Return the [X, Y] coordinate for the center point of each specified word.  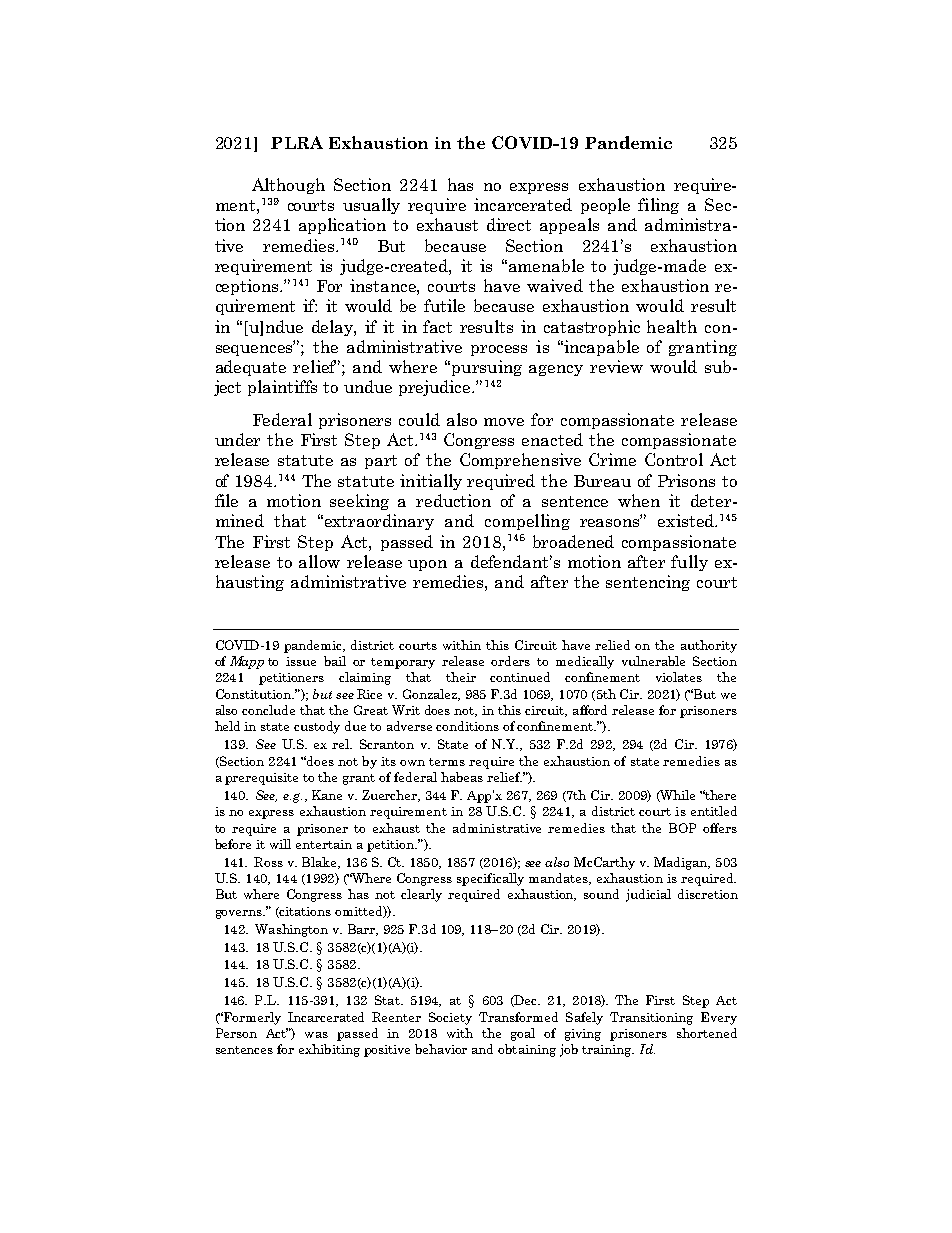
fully [689, 563]
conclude [268, 710]
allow [319, 561]
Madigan [682, 863]
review [616, 366]
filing [658, 206]
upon [427, 565]
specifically [490, 879]
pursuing [485, 368]
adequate [251, 368]
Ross [268, 862]
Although [288, 186]
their [461, 677]
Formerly [252, 1018]
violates [679, 677]
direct [509, 224]
